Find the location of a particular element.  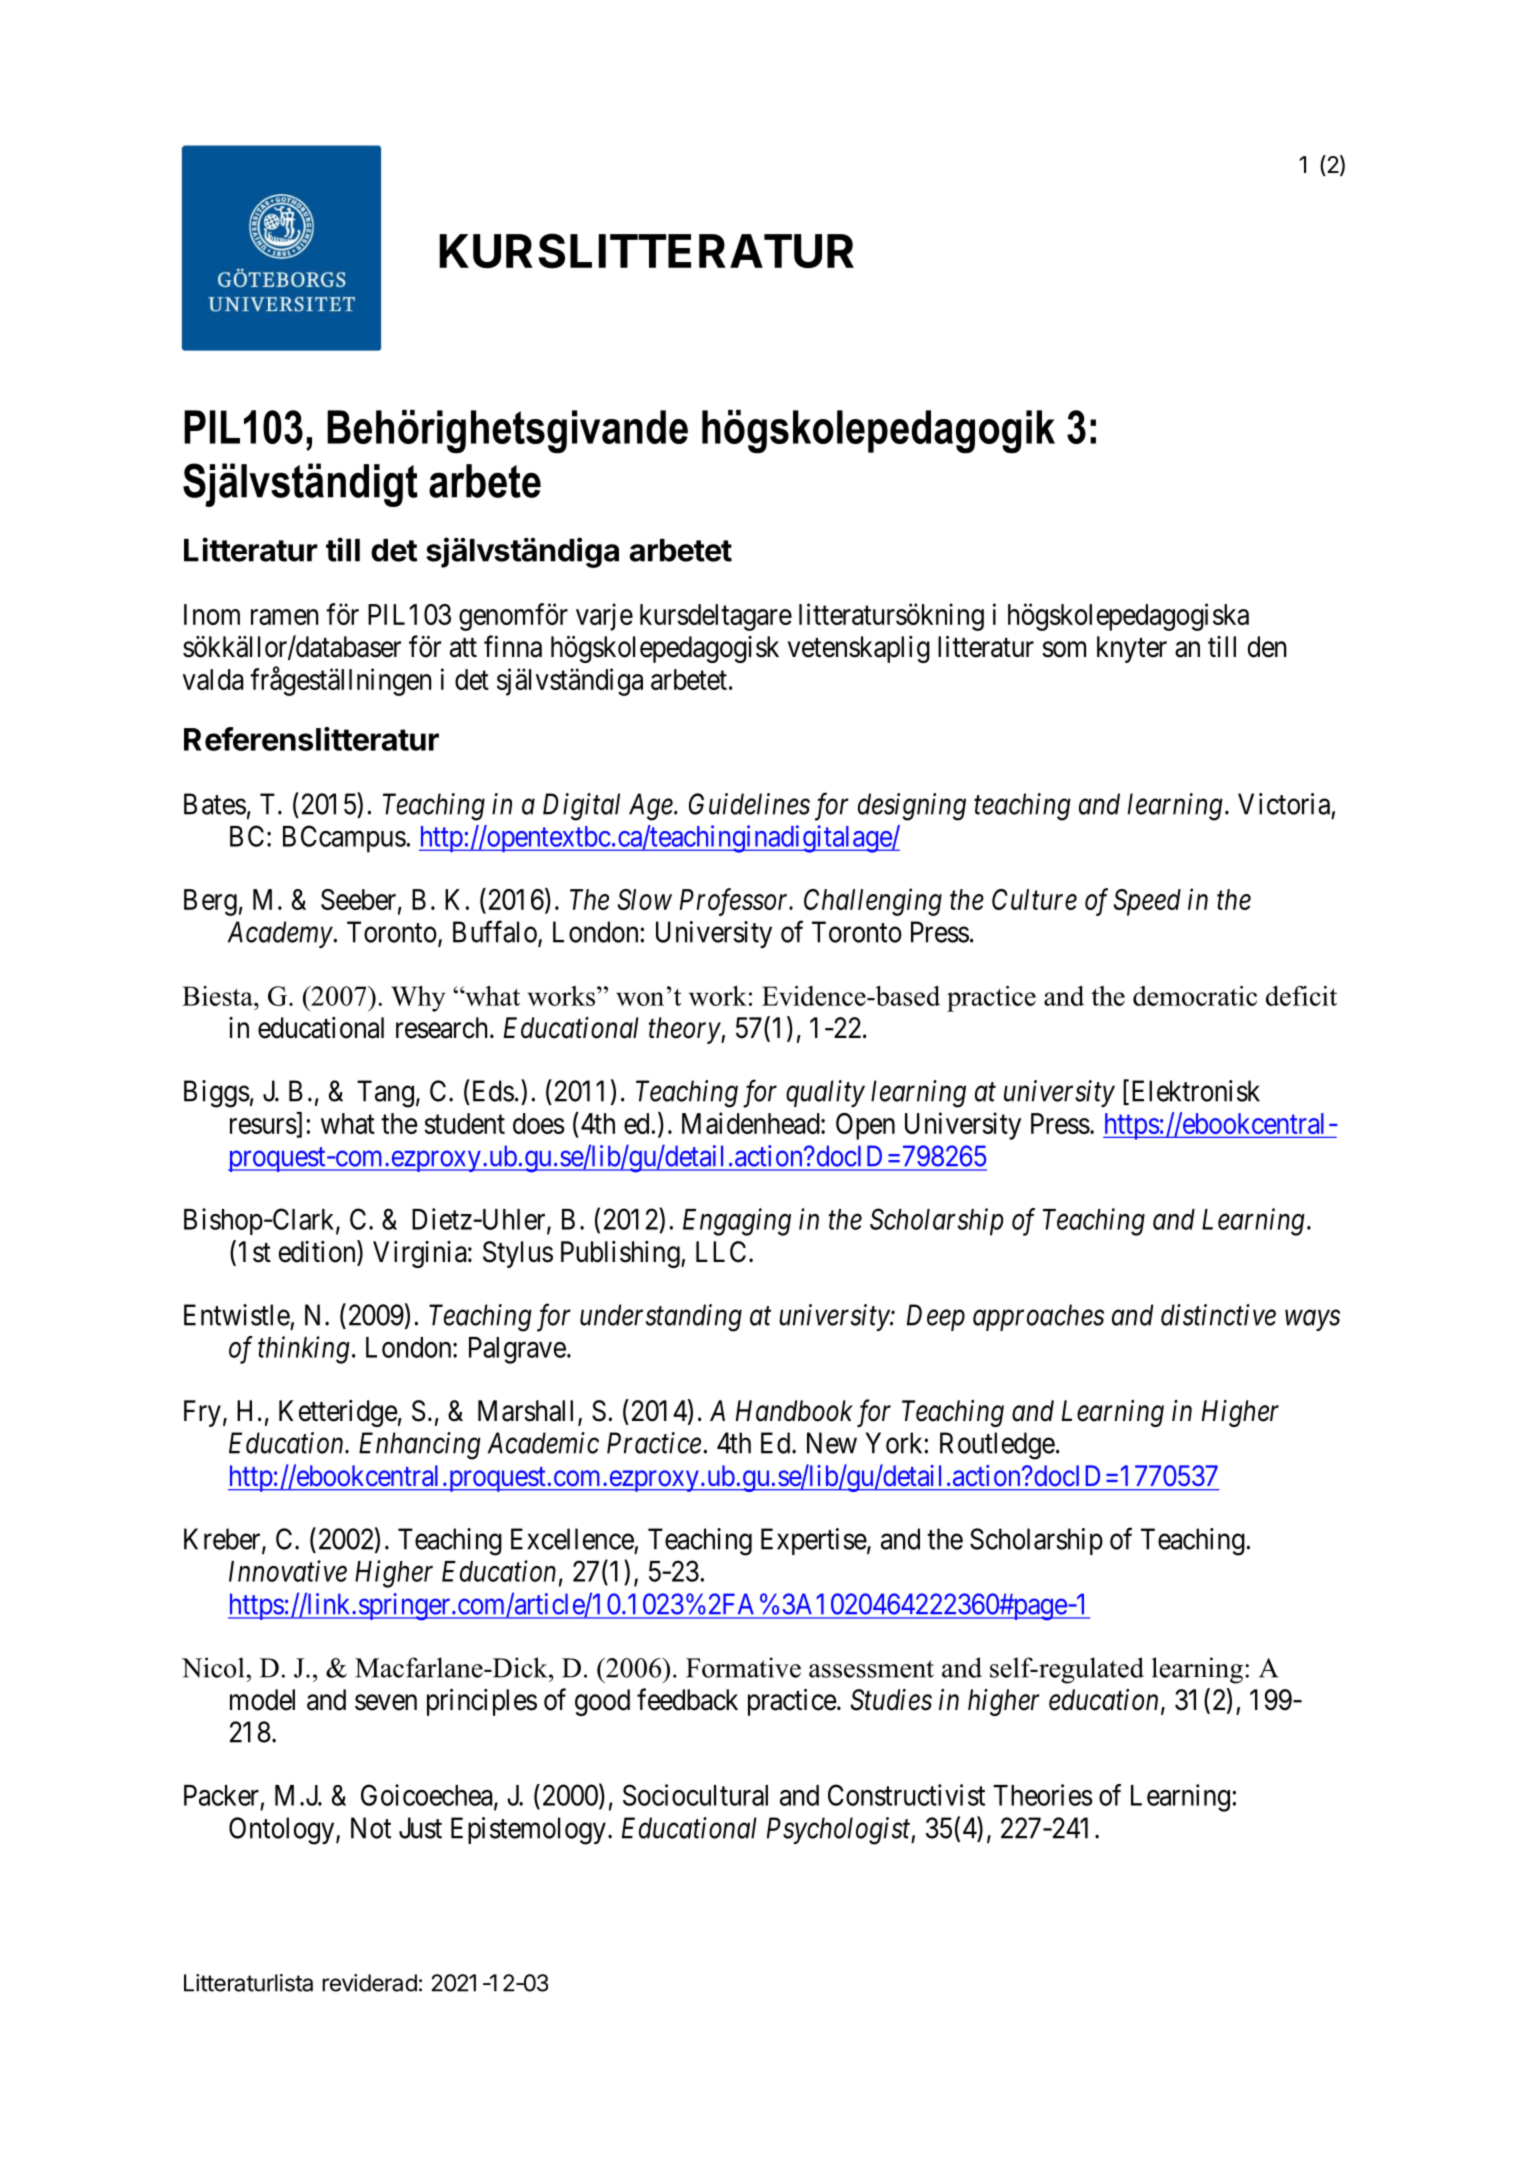

Guidelines is located at coordinates (749, 804).
